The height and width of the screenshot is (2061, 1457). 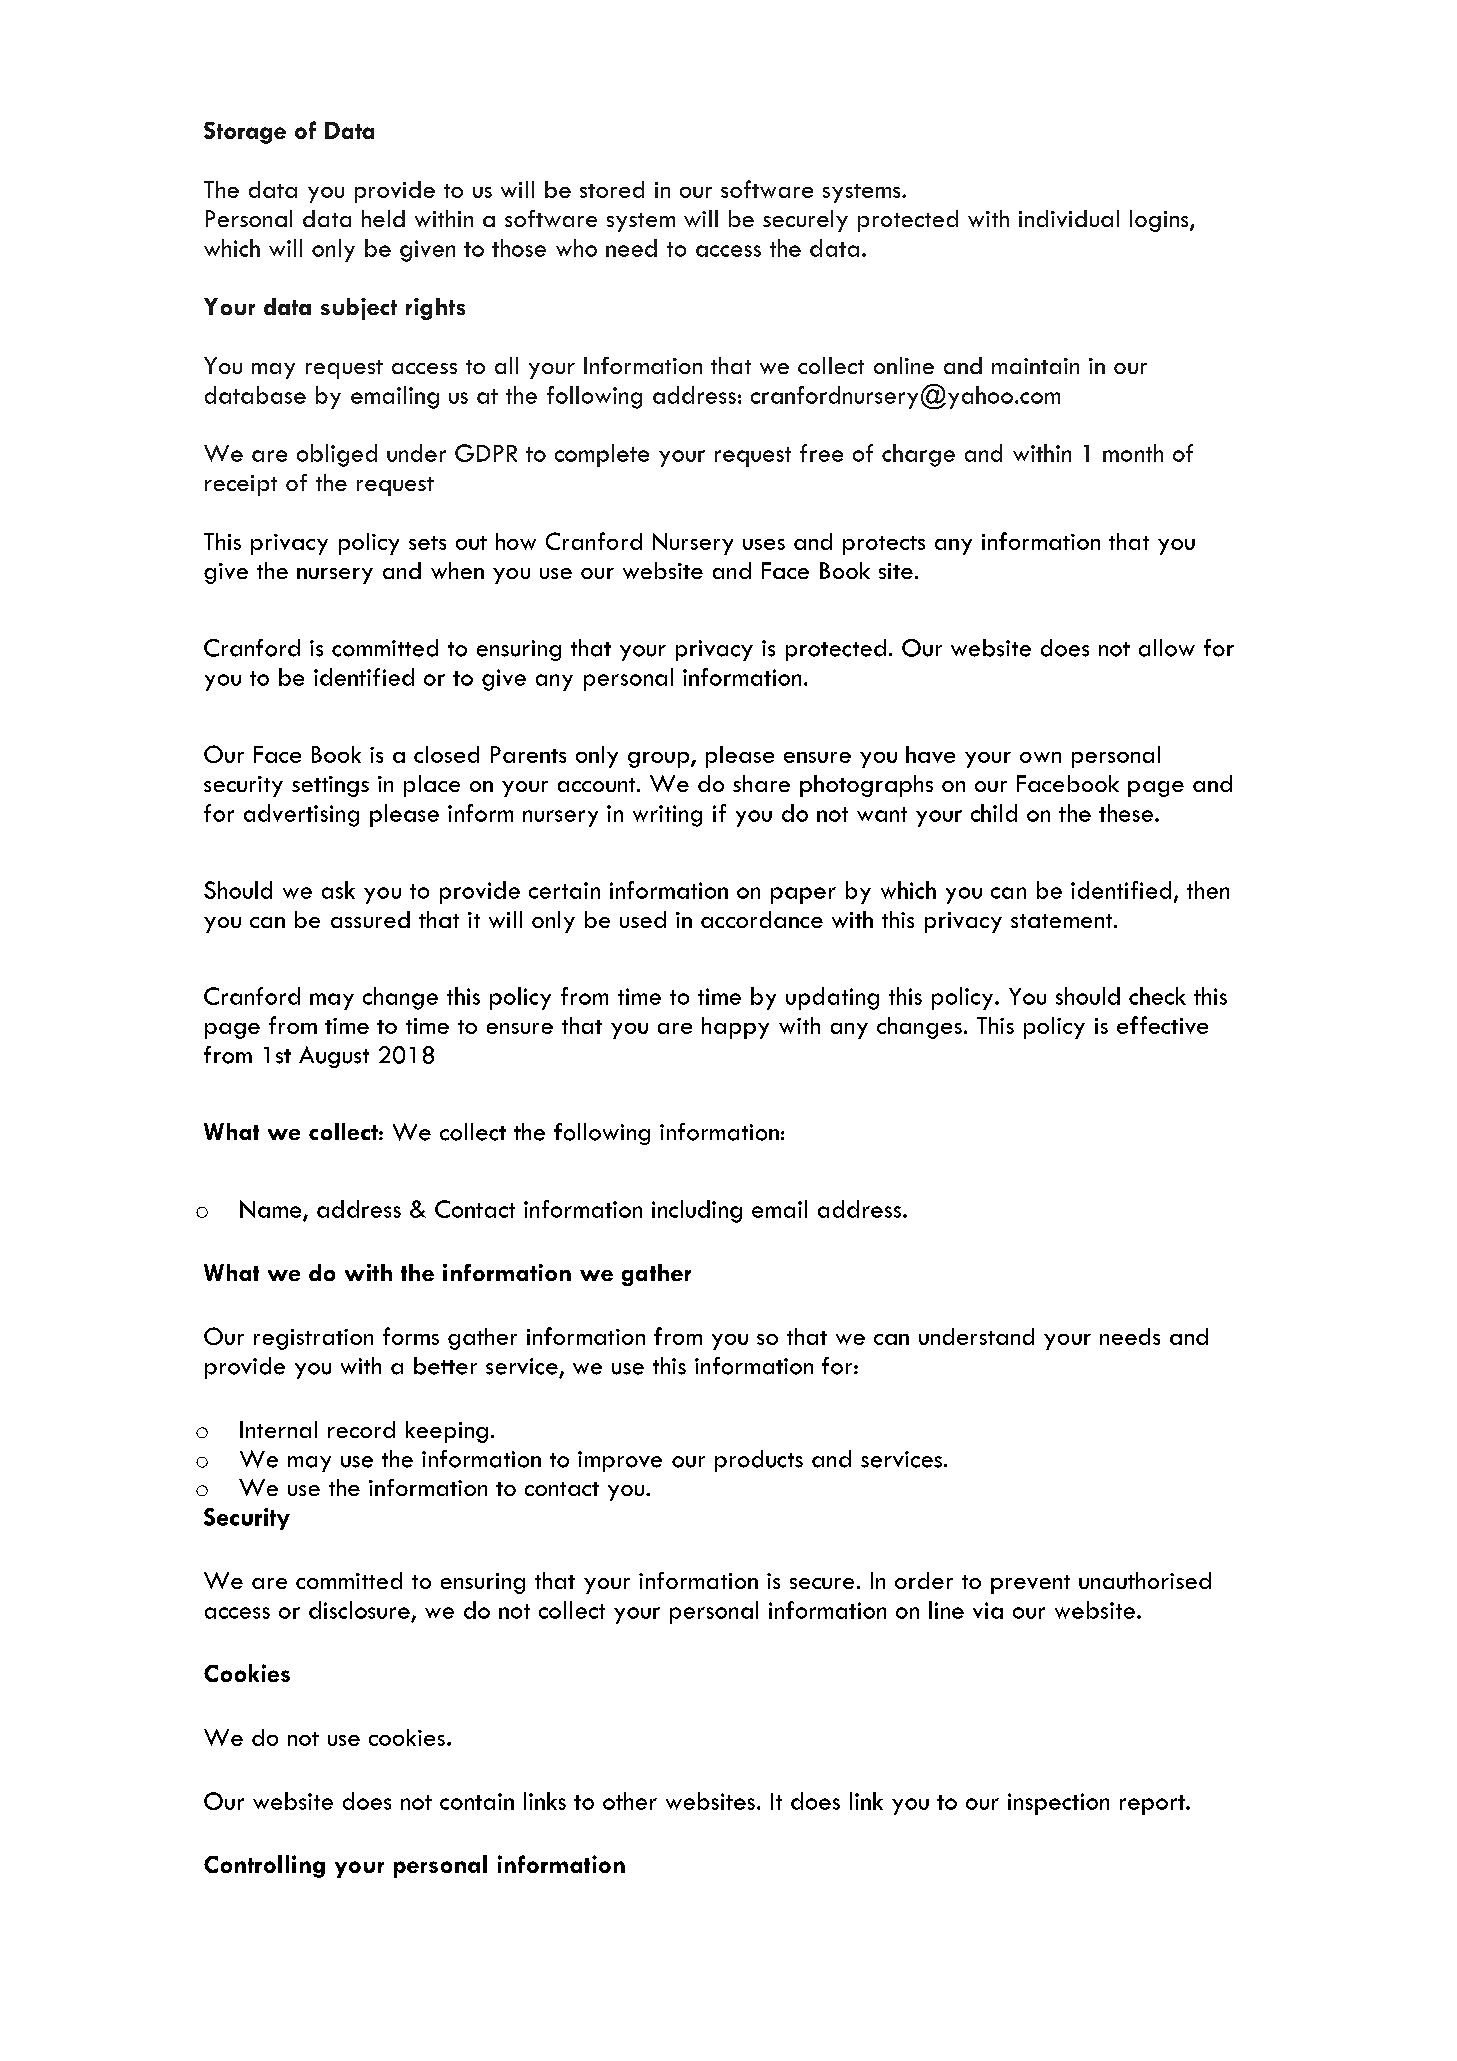 I want to click on stored, so click(x=612, y=189).
